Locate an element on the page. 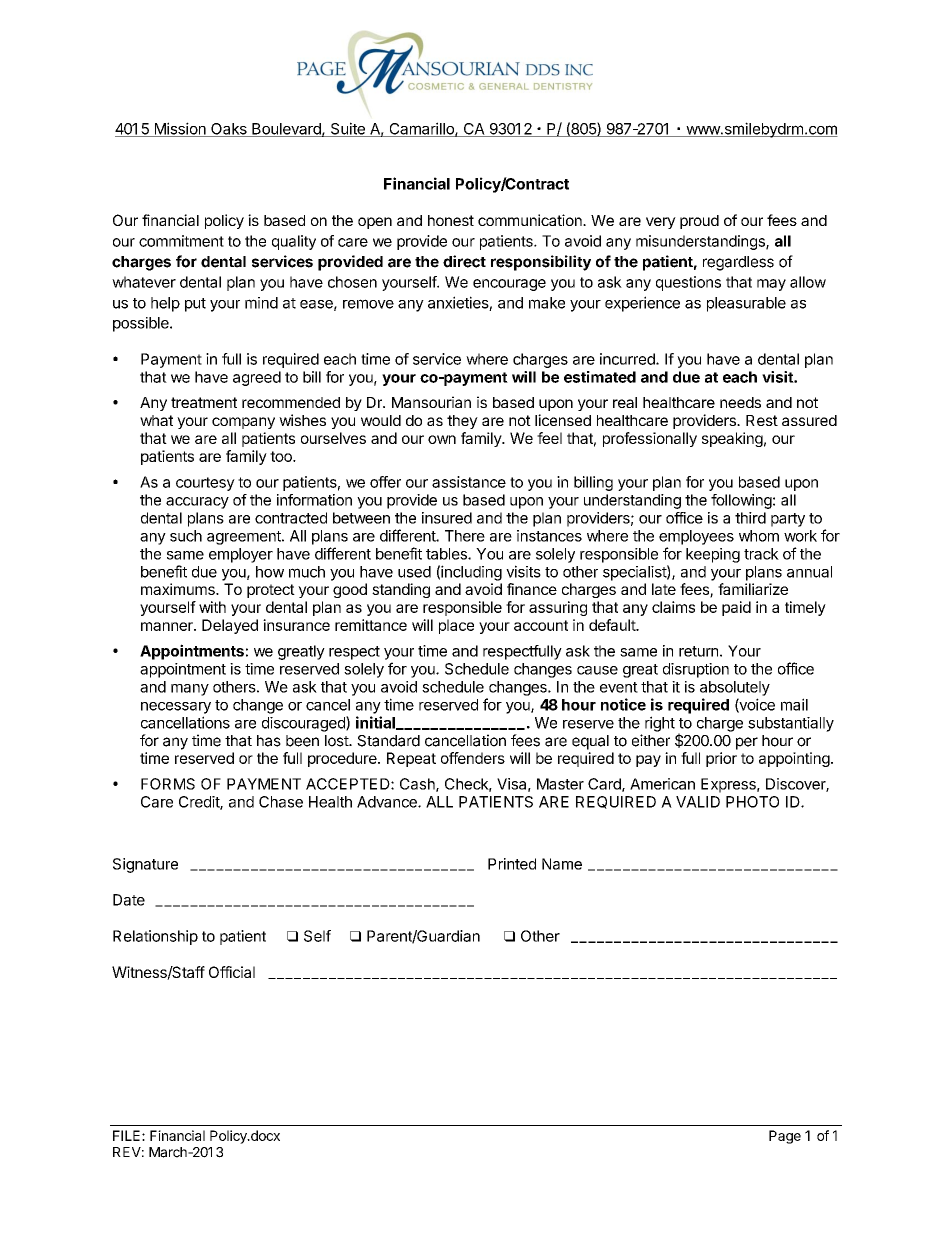 This document has width=952, height=1233. place is located at coordinates (456, 626).
